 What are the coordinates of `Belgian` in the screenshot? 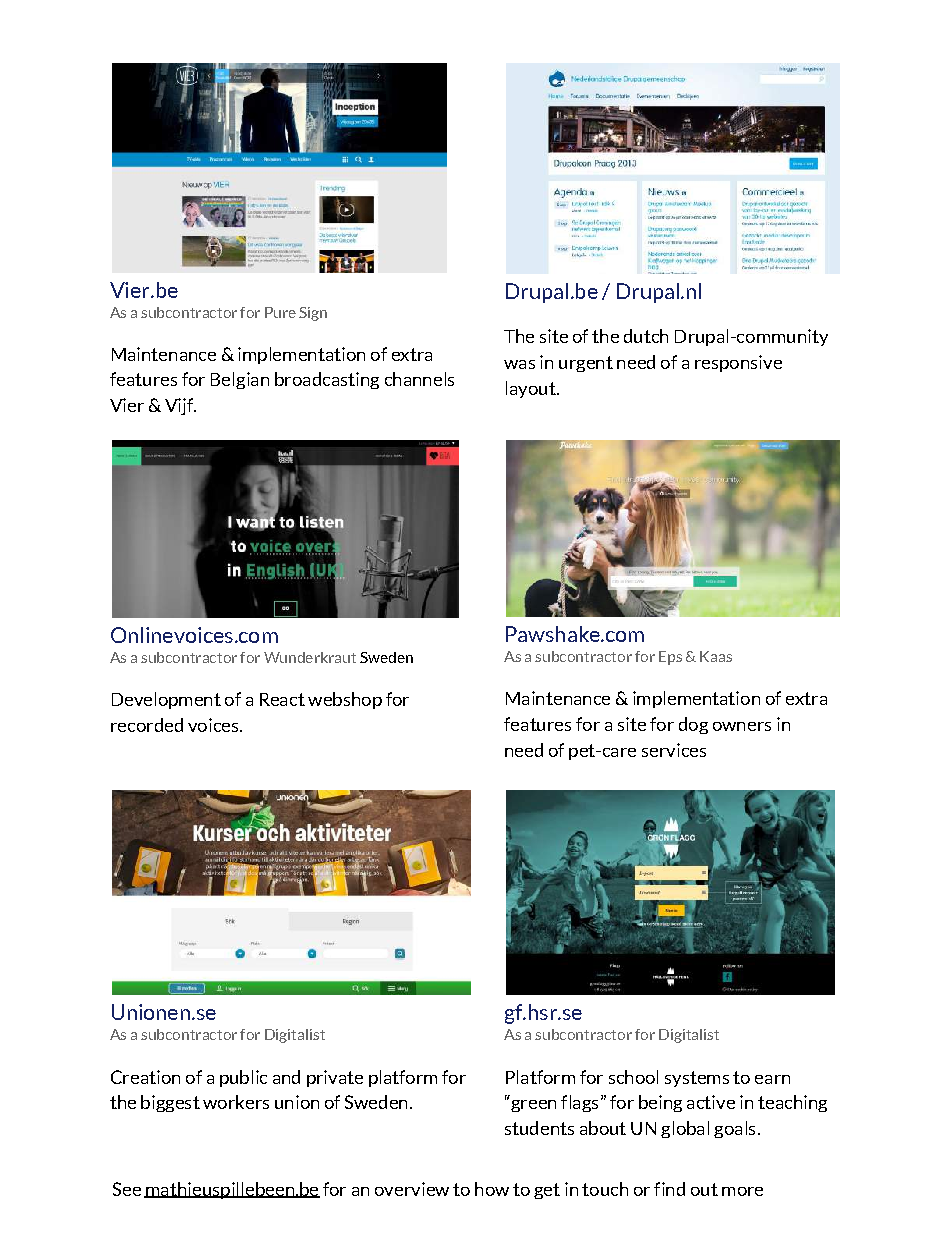 It's located at (240, 380).
